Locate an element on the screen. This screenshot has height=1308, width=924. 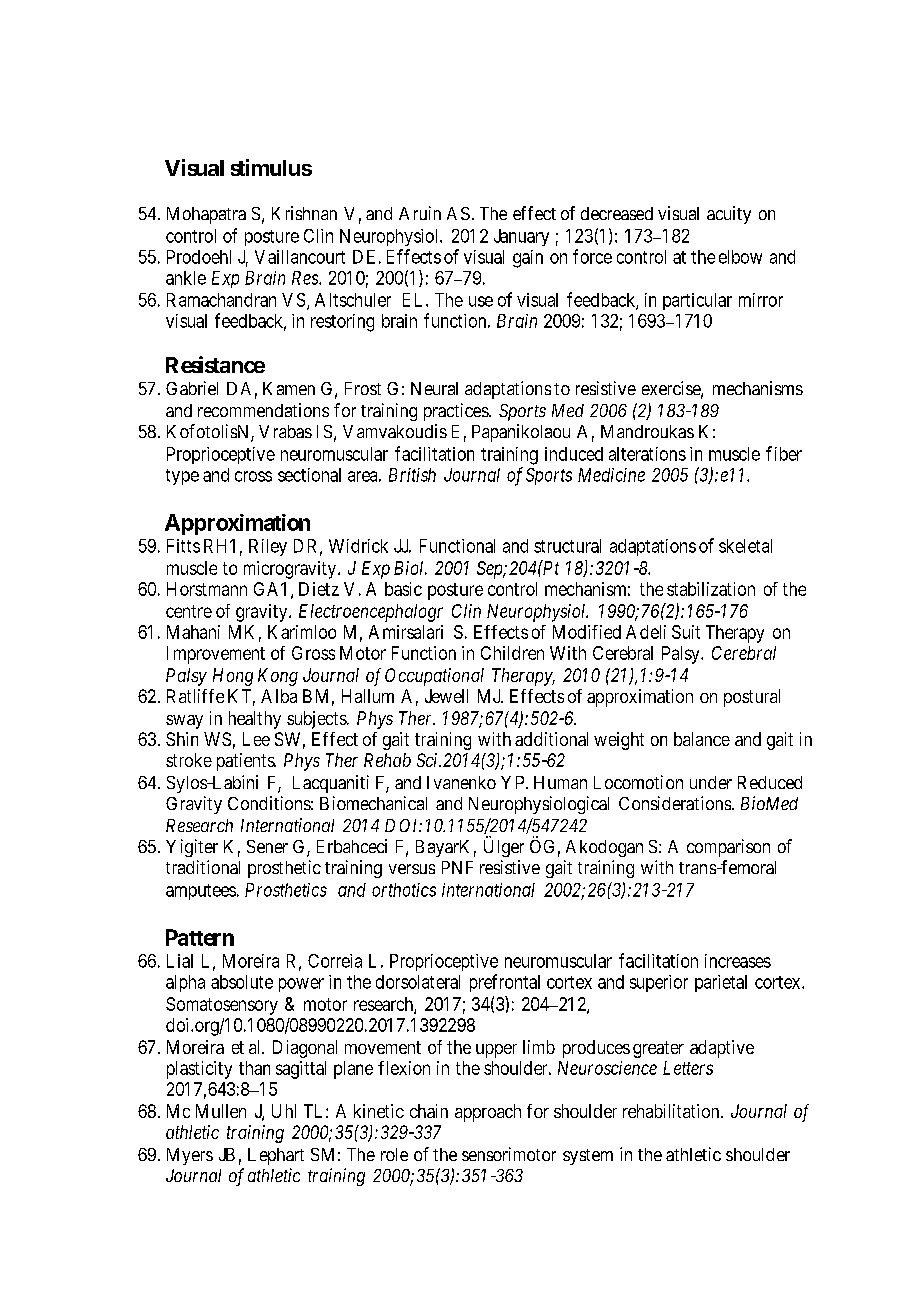
Hong is located at coordinates (233, 677).
